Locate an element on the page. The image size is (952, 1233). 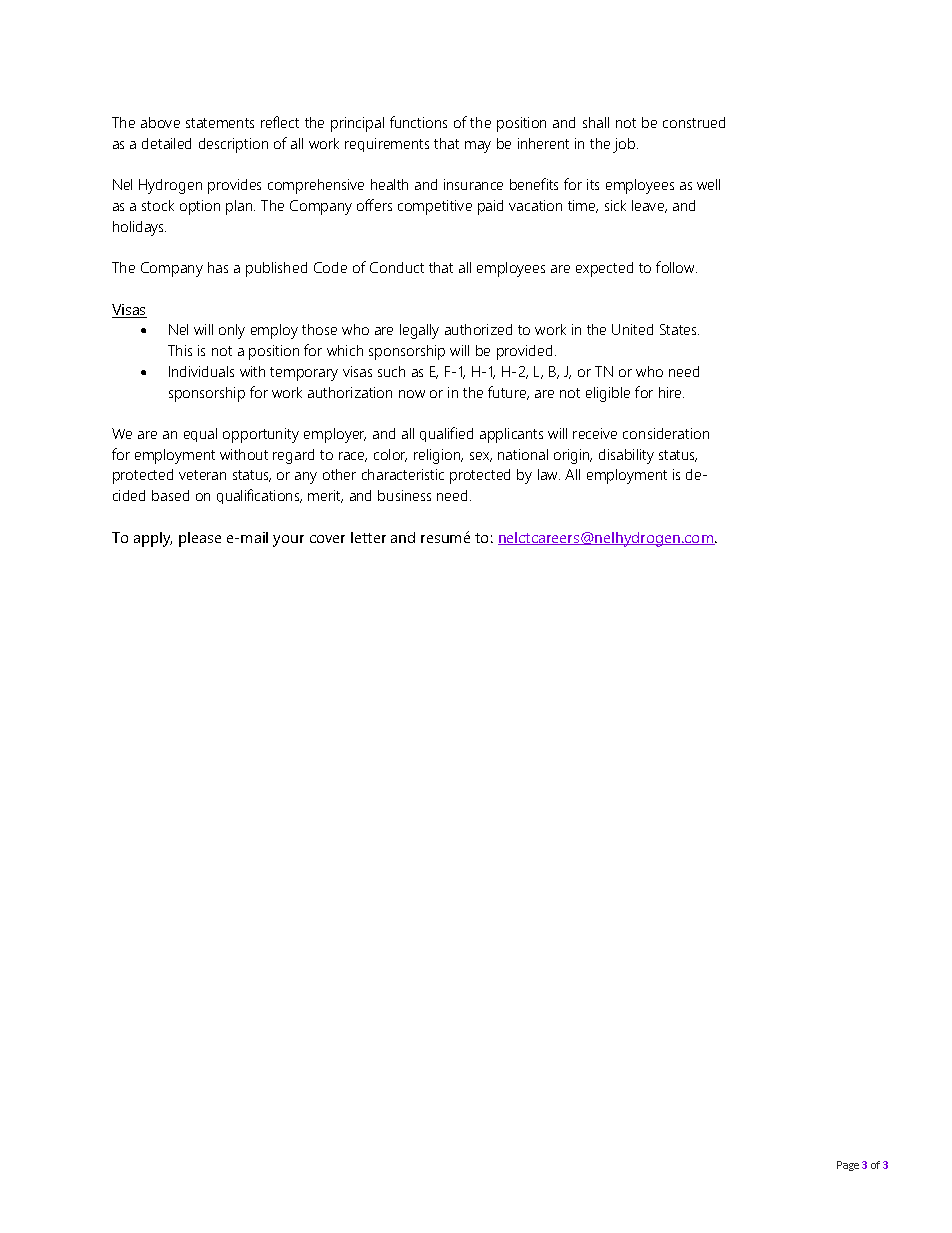
cover is located at coordinates (327, 539).
